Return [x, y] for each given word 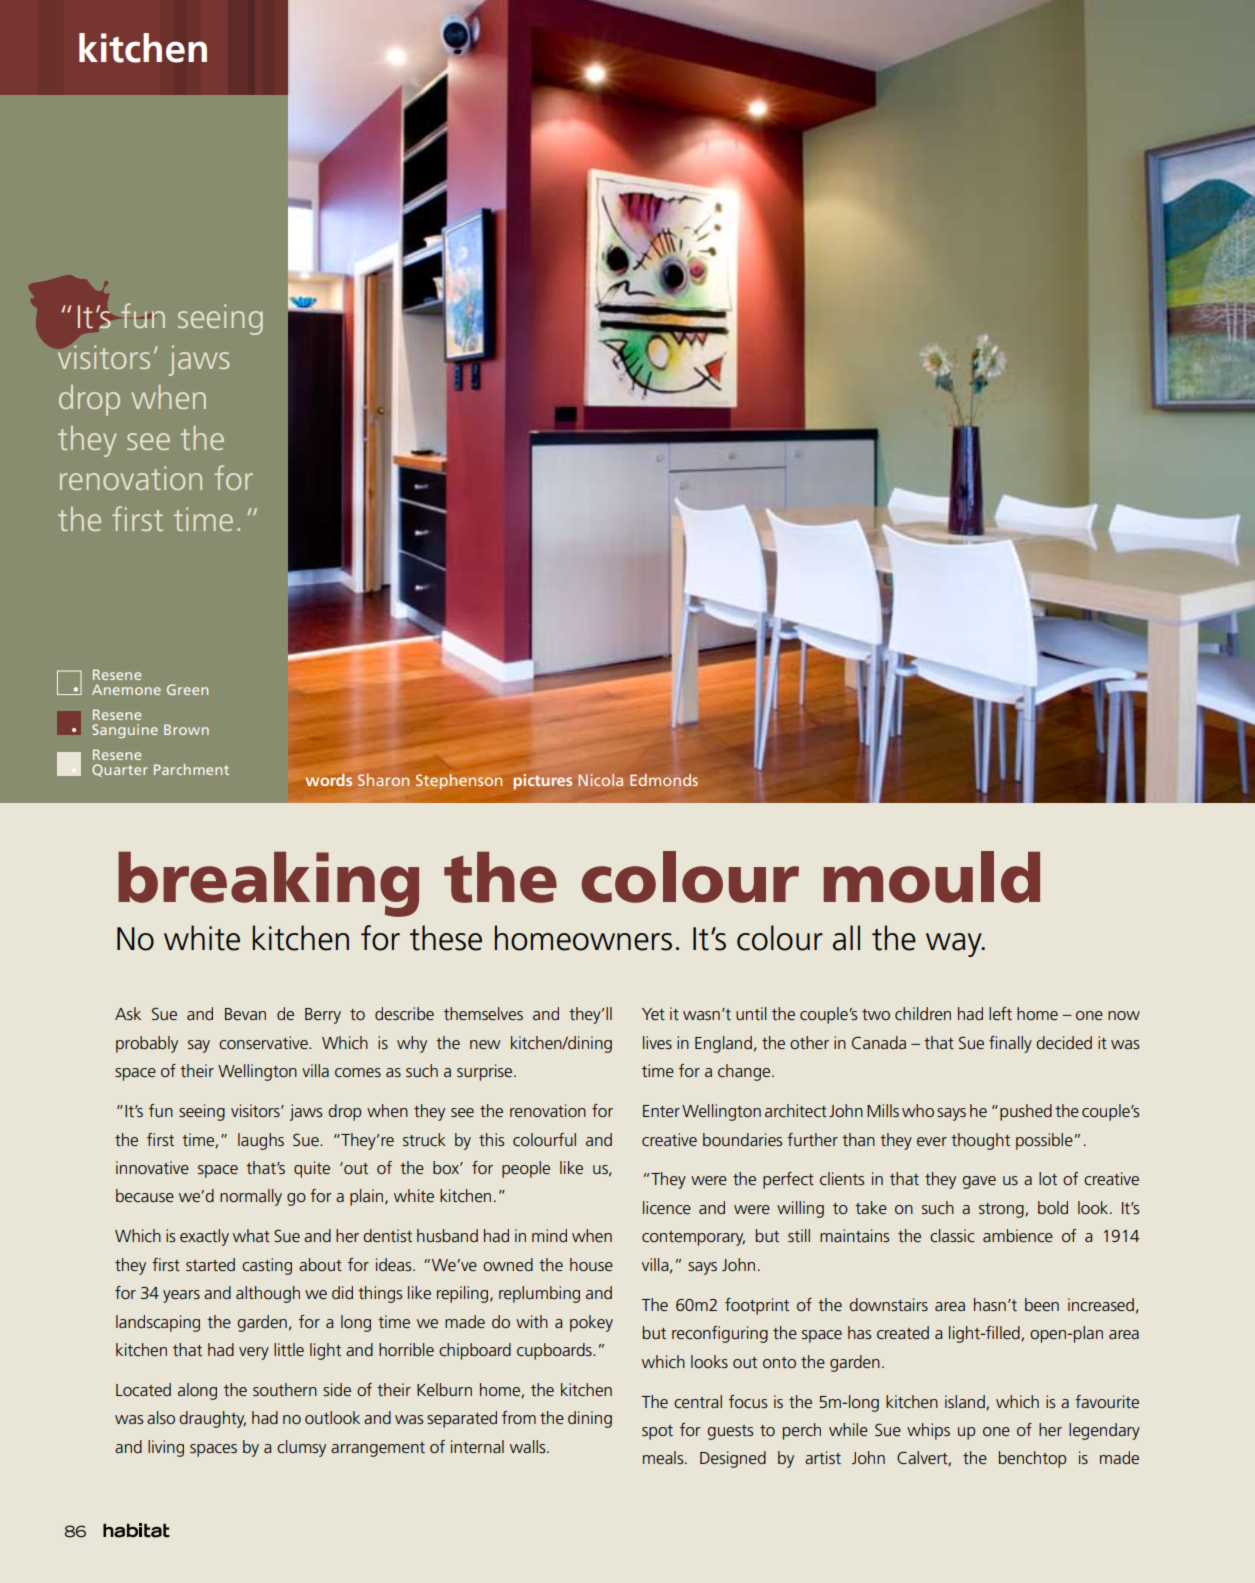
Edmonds [664, 780]
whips [928, 1431]
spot [657, 1432]
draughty [212, 1419]
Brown [186, 729]
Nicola [600, 780]
